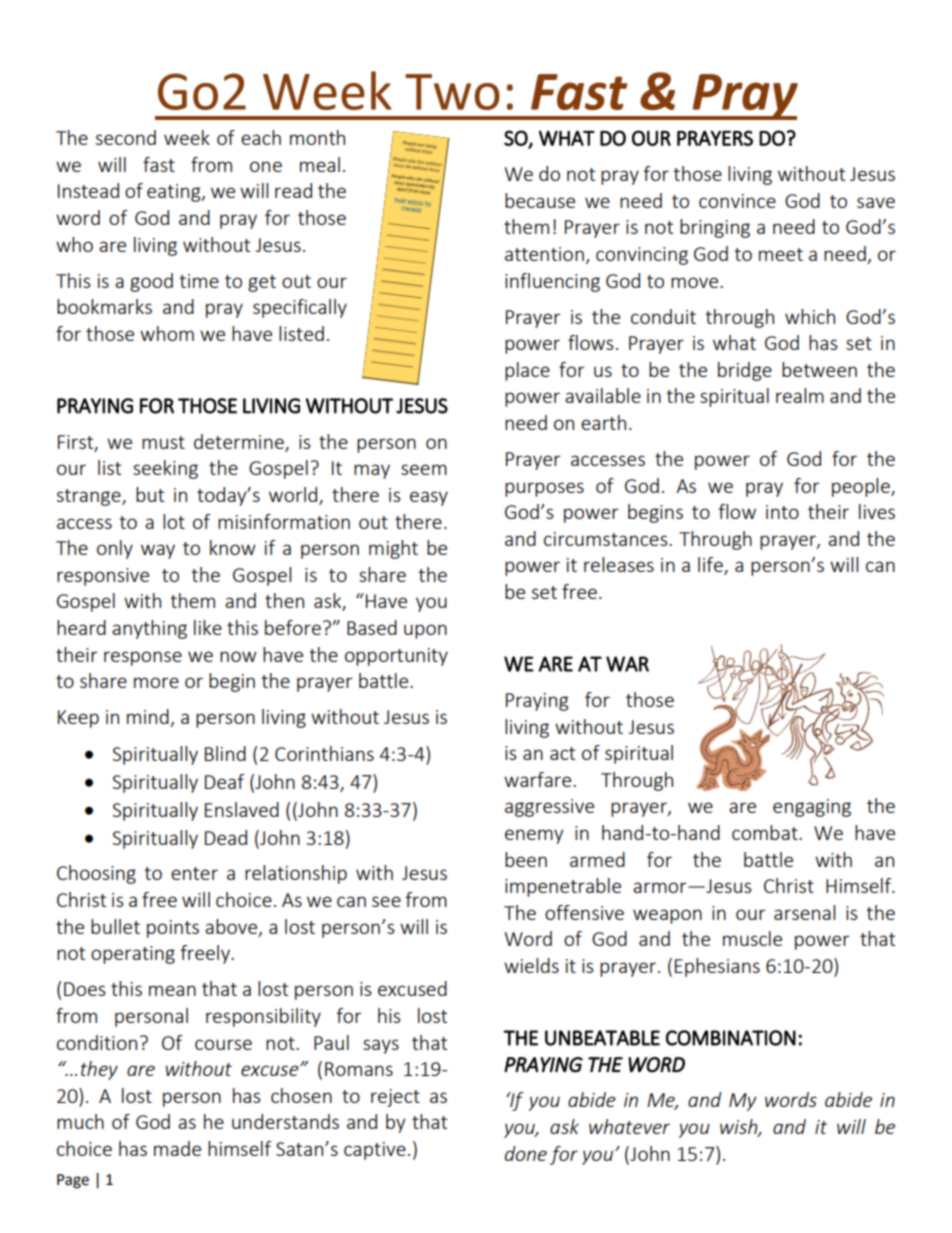  I want to click on done, so click(526, 1153).
